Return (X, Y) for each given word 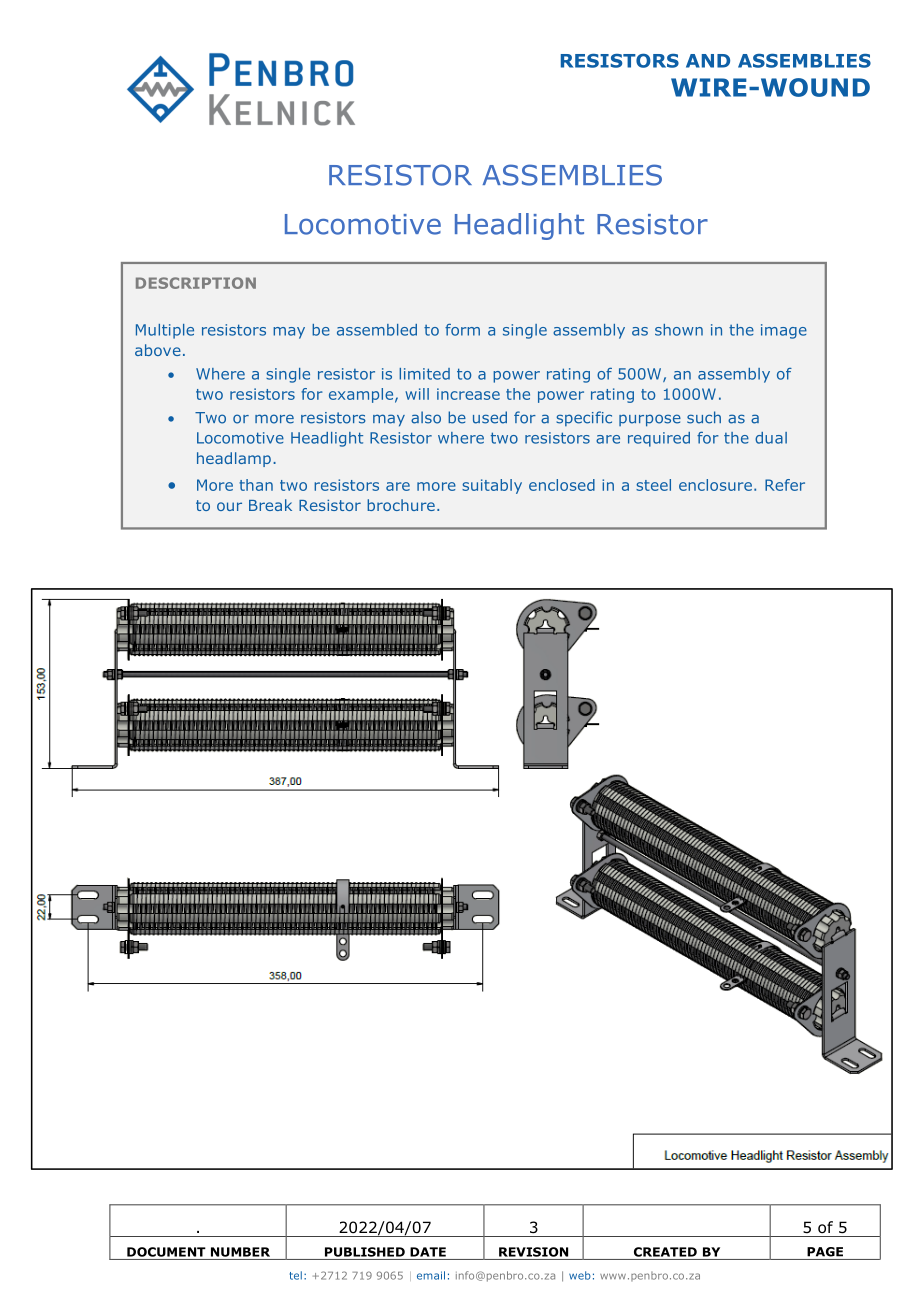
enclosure (715, 485)
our (229, 506)
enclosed (562, 485)
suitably (492, 486)
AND (708, 61)
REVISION (533, 1252)
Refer (785, 485)
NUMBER (240, 1252)
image (784, 331)
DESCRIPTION (196, 283)
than (256, 485)
